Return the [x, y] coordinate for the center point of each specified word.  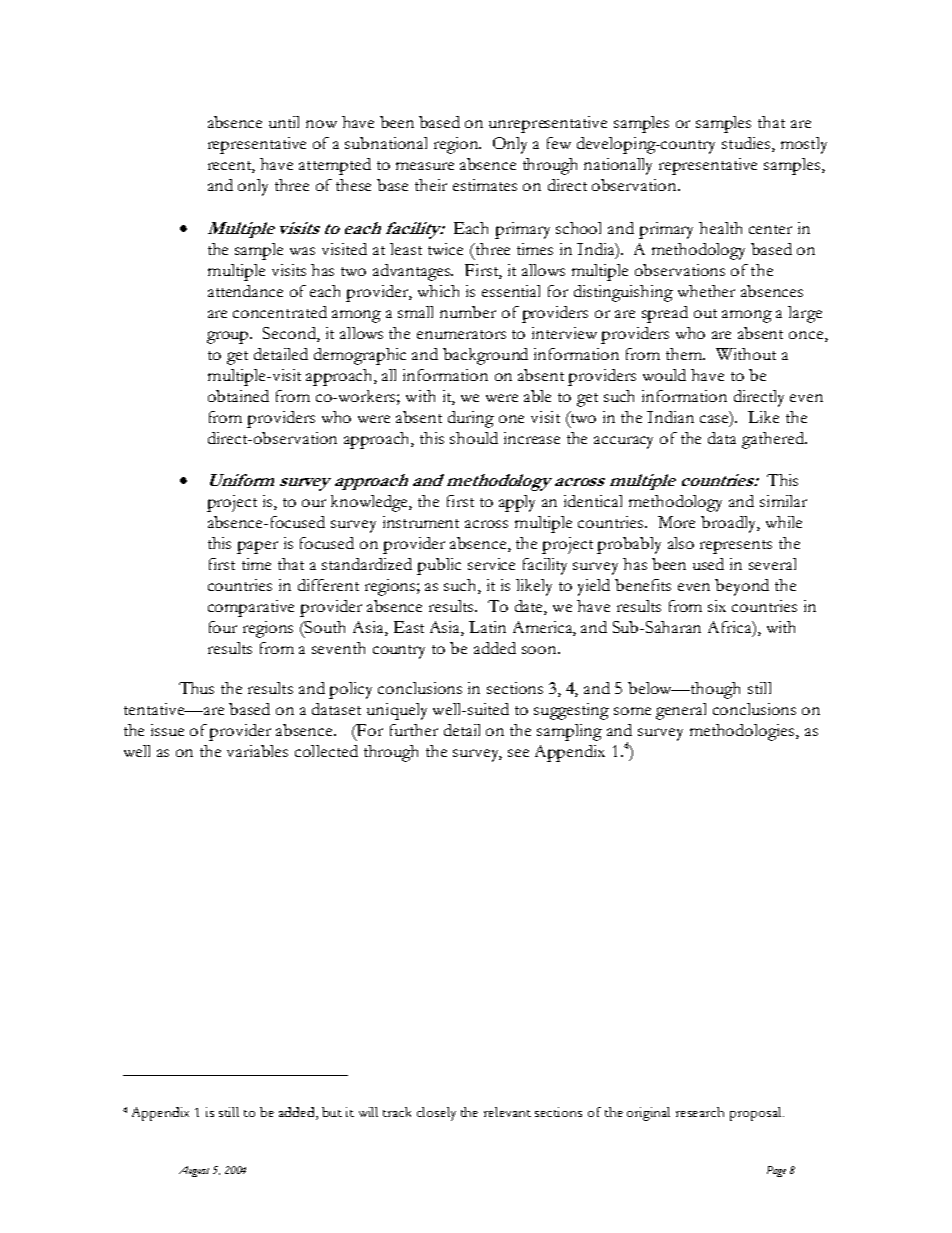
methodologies [743, 732]
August [194, 1171]
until [284, 122]
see [518, 753]
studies [747, 144]
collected [326, 751]
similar [783, 501]
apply [517, 503]
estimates [485, 185]
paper [257, 547]
